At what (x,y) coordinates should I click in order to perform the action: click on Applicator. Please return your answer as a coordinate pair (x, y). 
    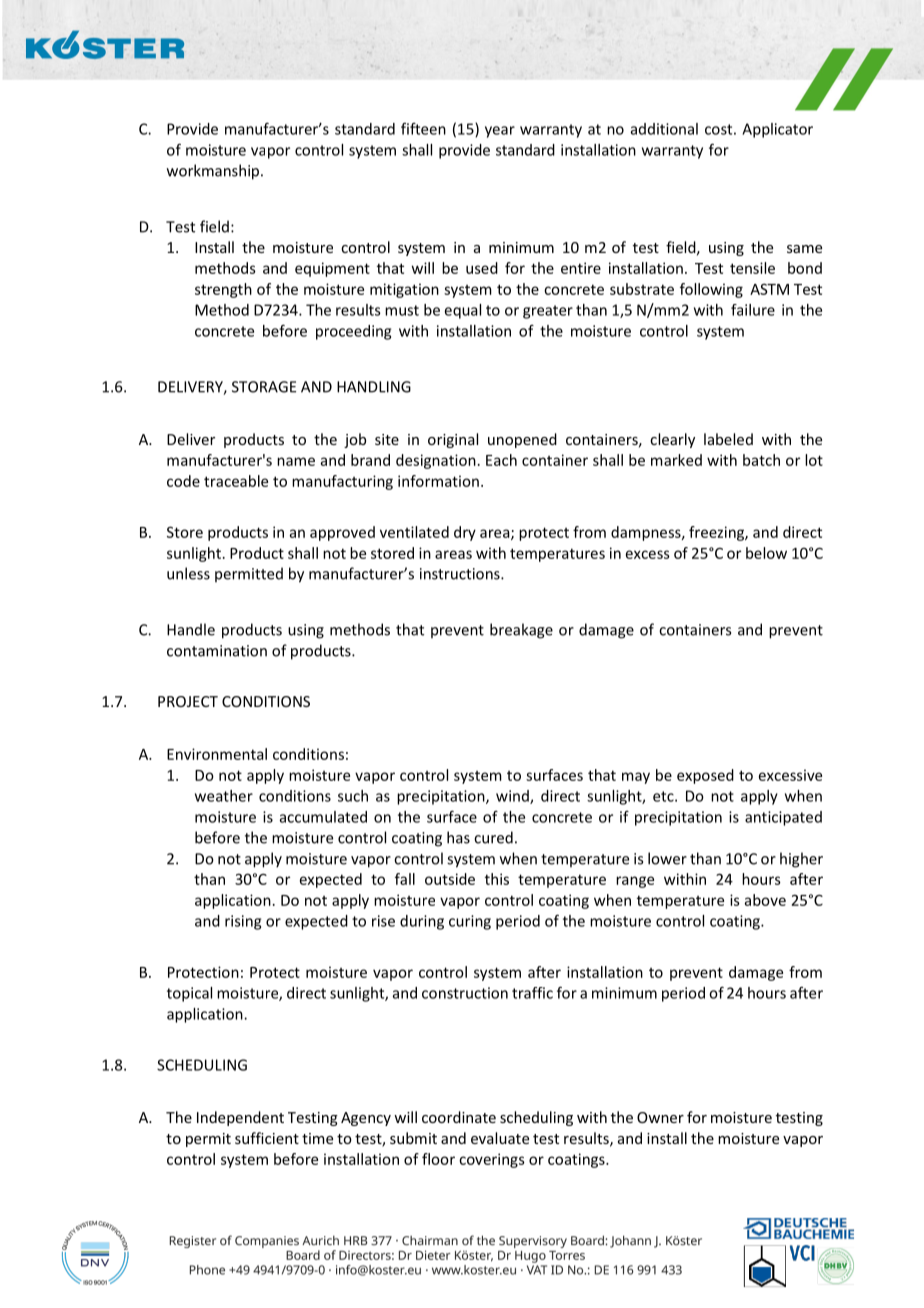
    Looking at the image, I should click on (777, 130).
